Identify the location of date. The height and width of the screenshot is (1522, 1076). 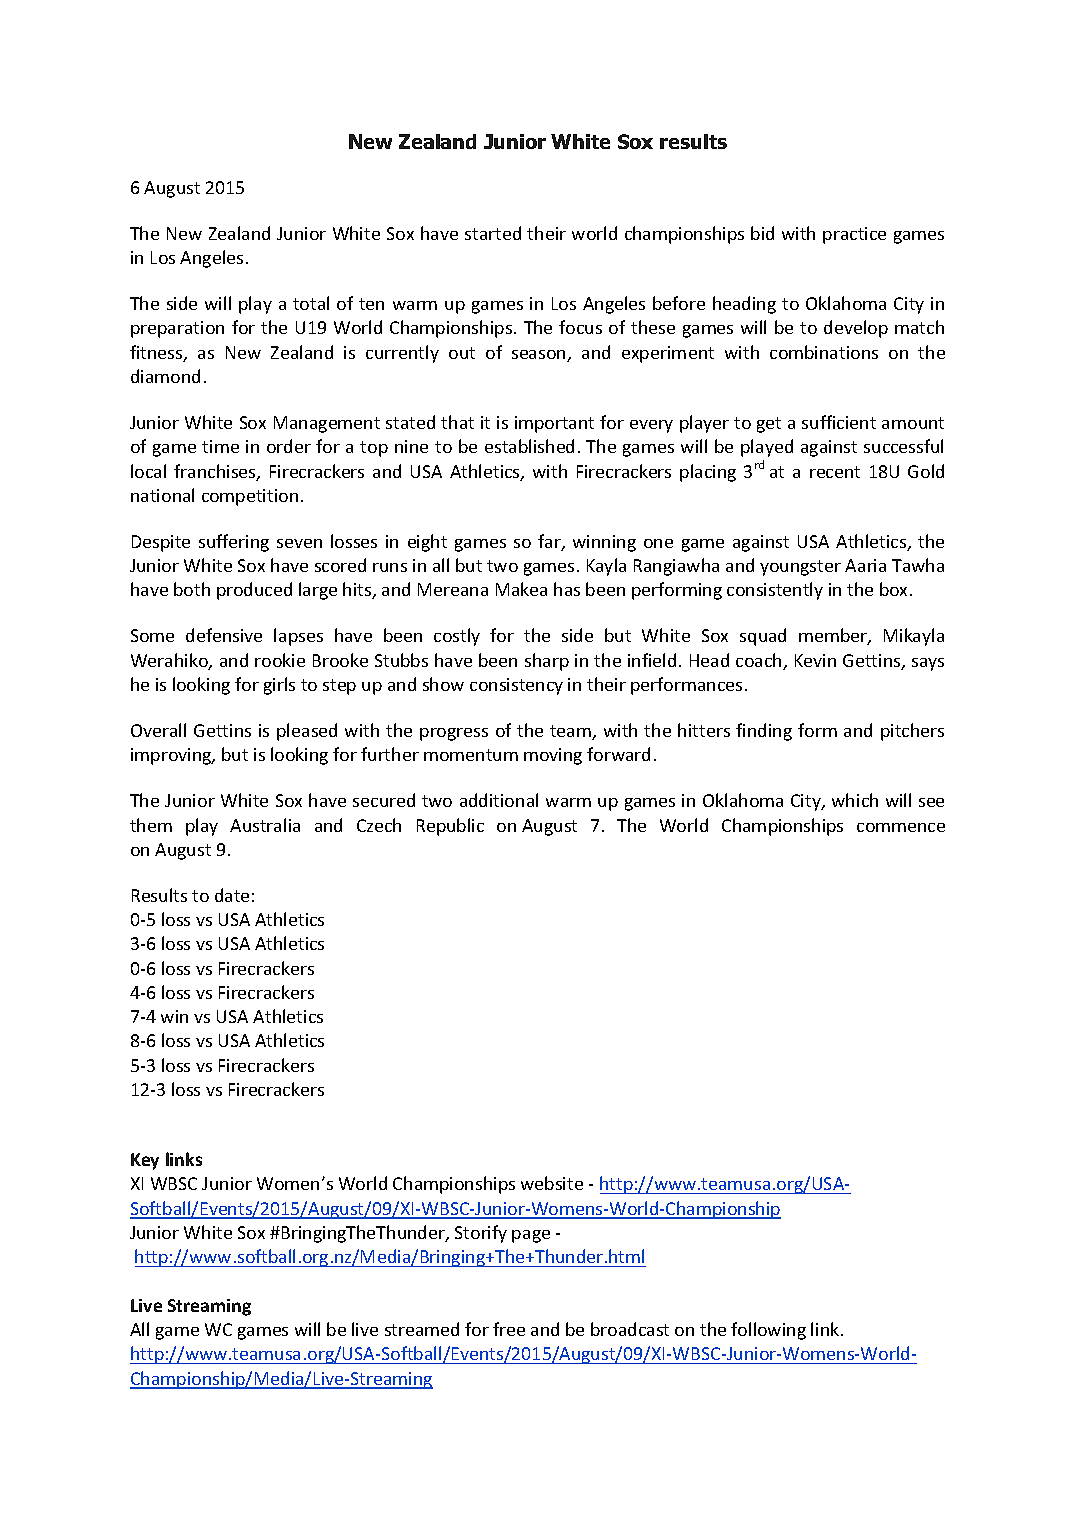
(232, 895).
